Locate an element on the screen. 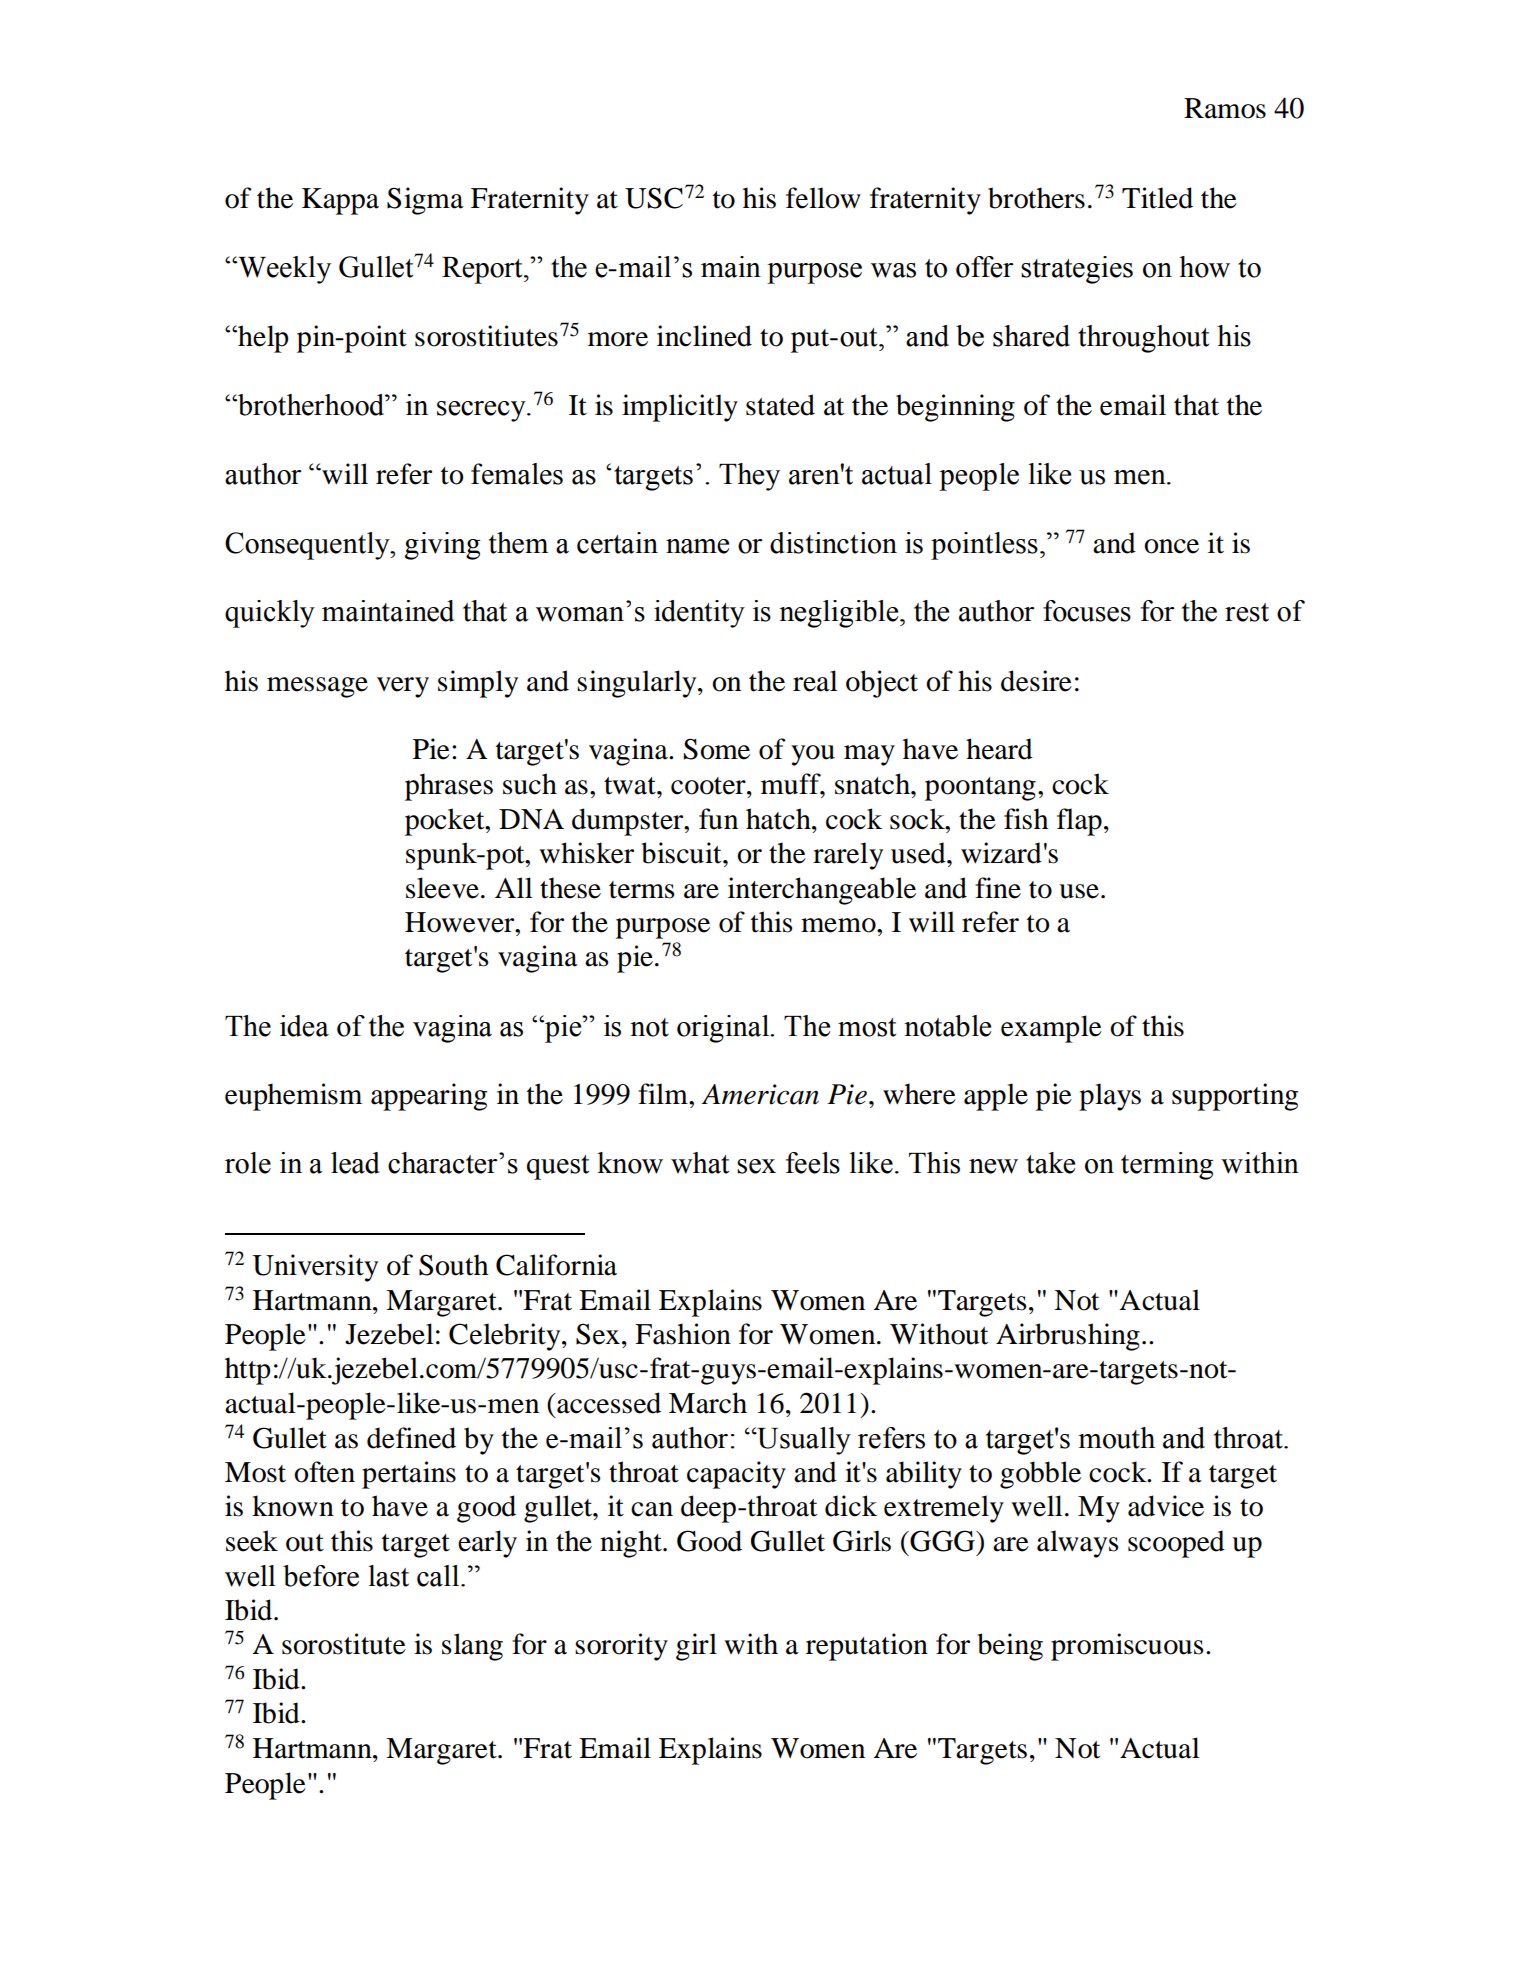 This screenshot has height=1978, width=1529. fellow is located at coordinates (823, 198).
